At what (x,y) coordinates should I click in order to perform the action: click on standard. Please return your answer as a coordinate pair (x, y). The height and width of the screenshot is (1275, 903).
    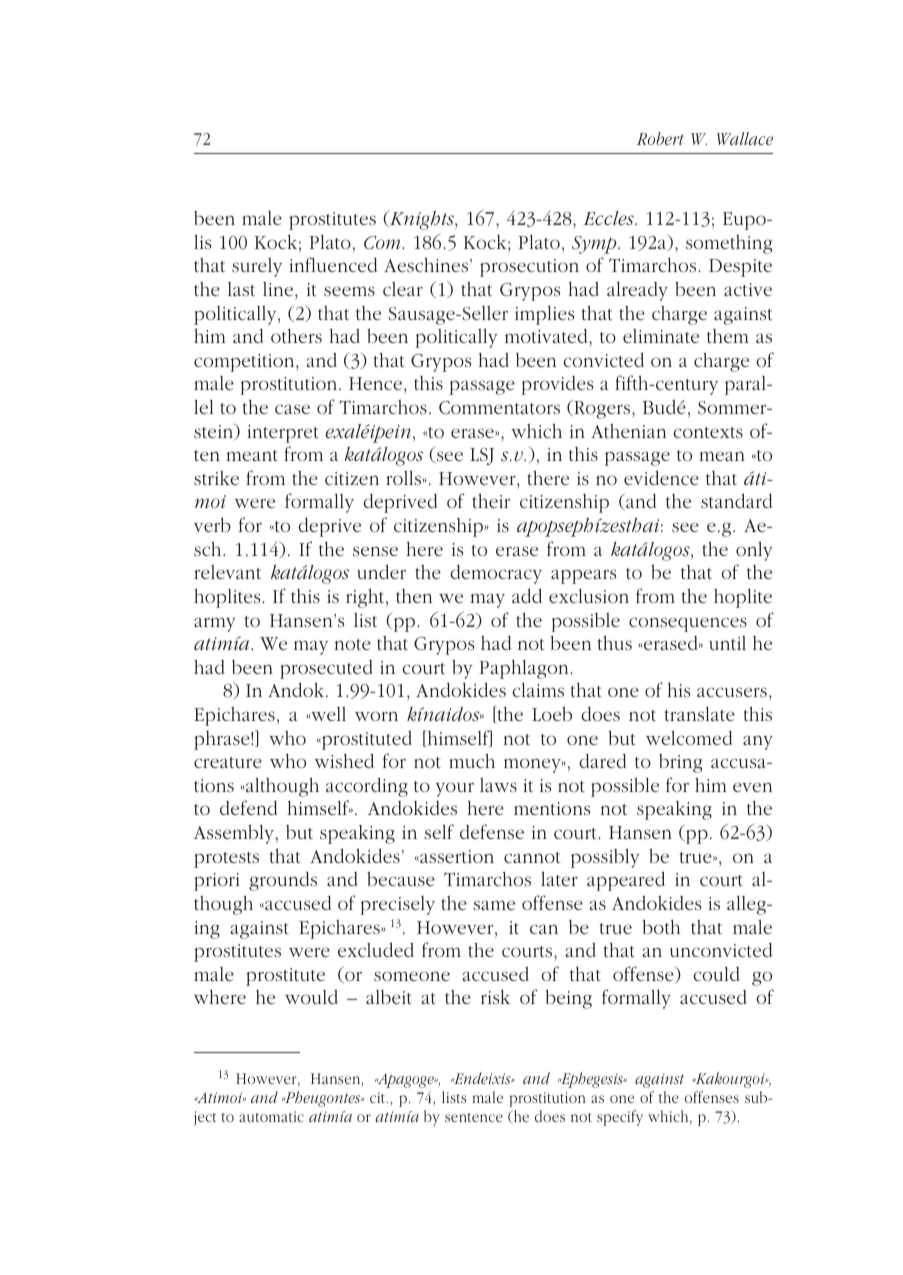
    Looking at the image, I should click on (736, 500).
